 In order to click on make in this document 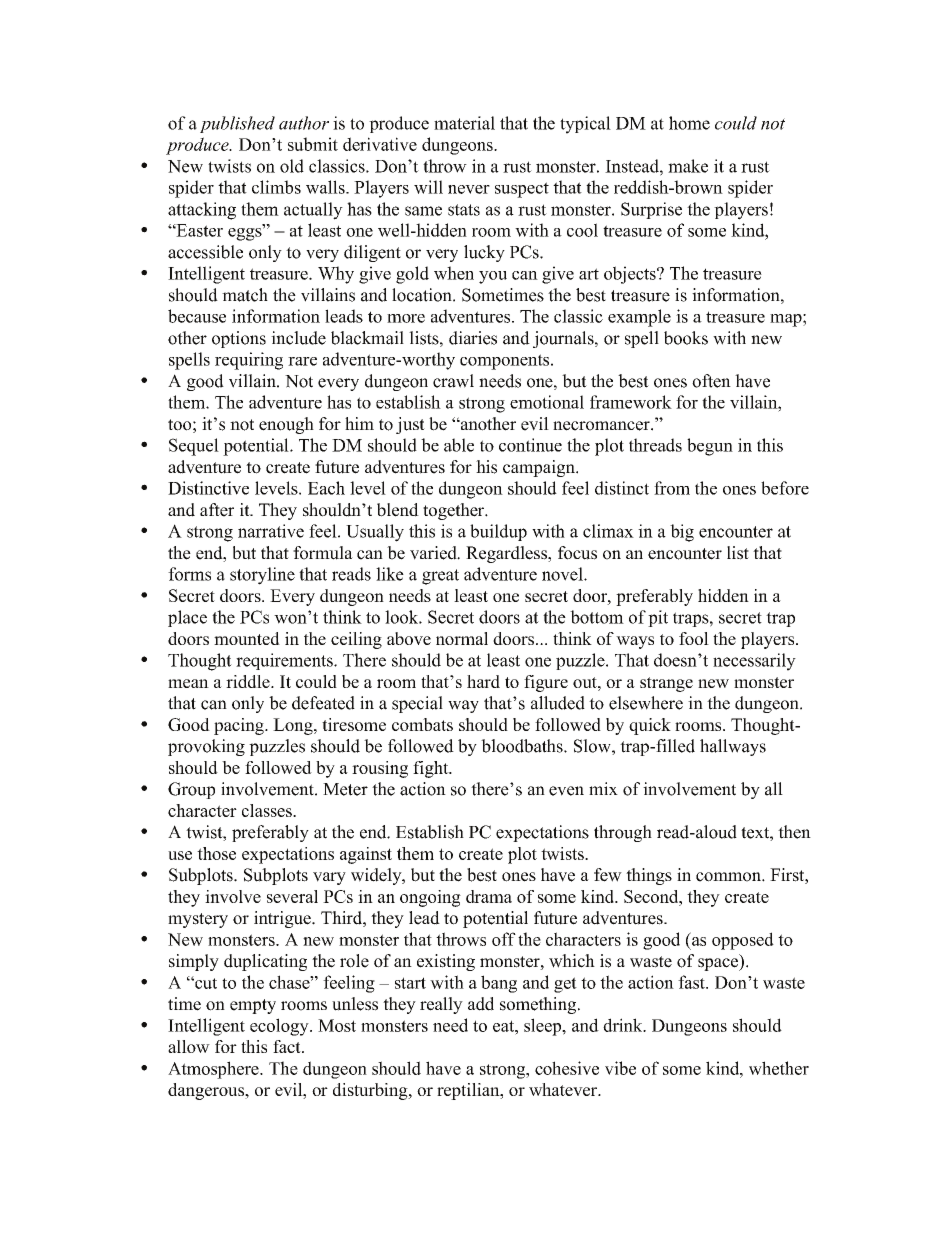, I will do `click(688, 166)`.
